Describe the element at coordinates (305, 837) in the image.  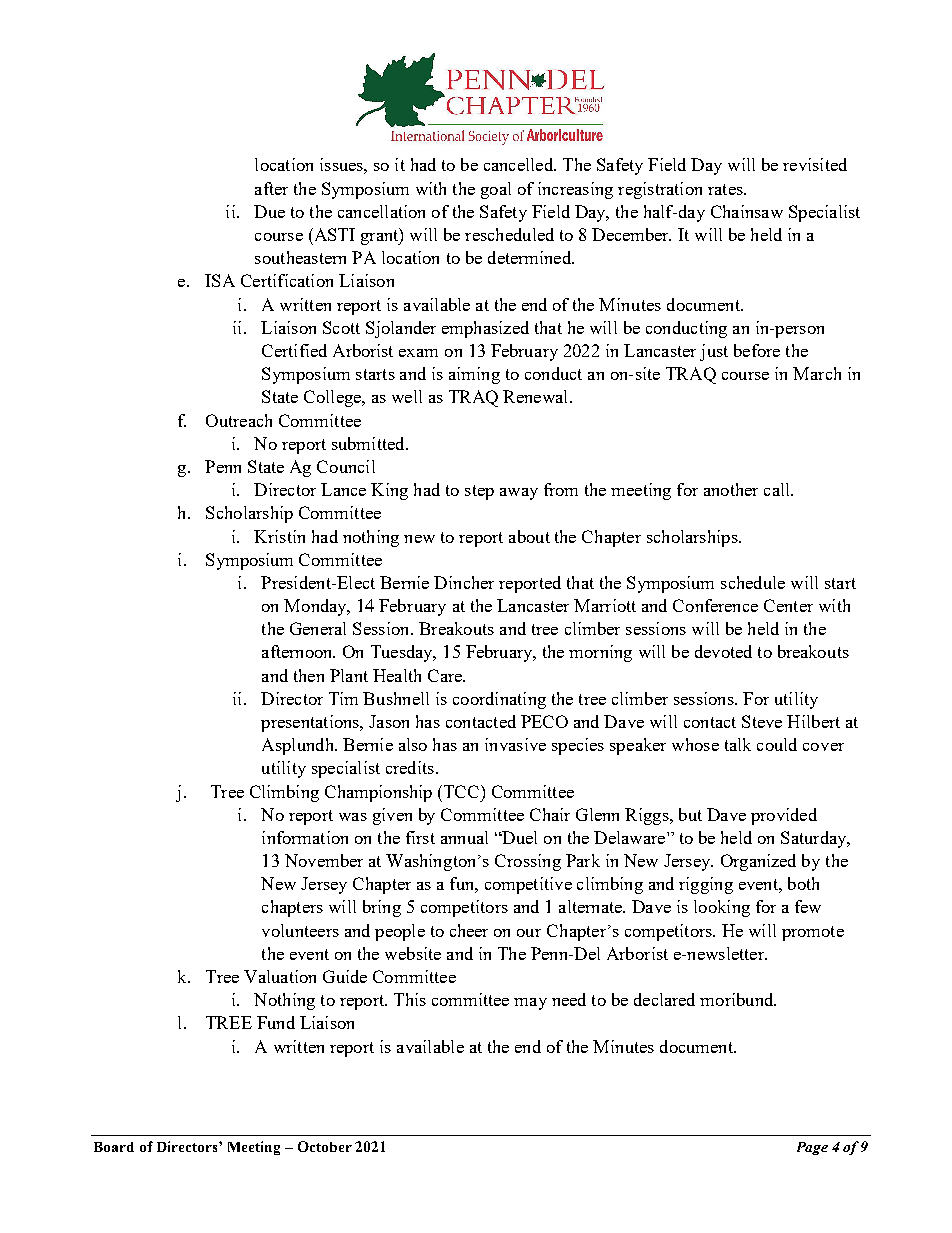
I see `information` at that location.
